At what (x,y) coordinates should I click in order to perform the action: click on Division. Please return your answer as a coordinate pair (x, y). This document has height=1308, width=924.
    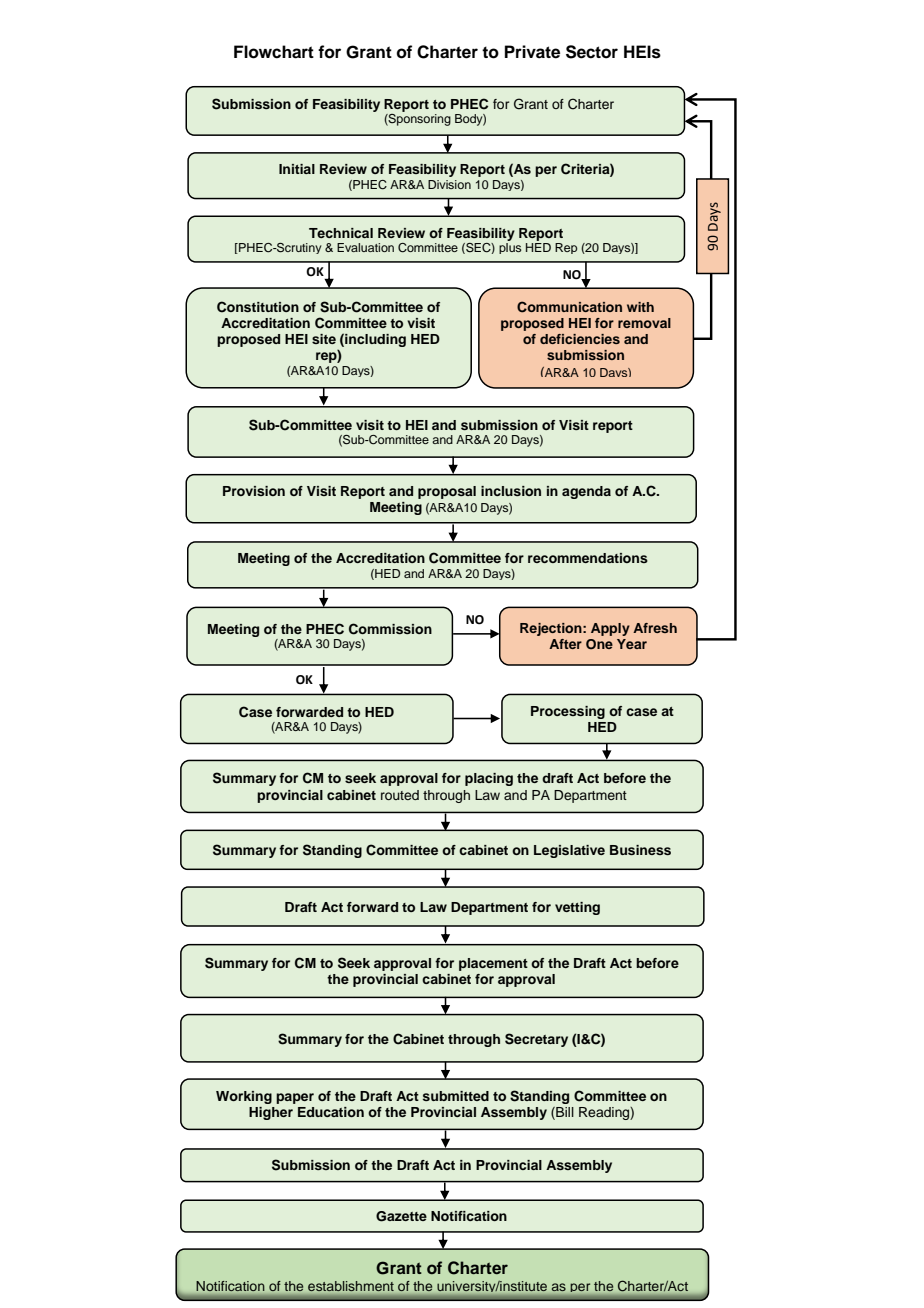
    Looking at the image, I should click on (449, 184).
